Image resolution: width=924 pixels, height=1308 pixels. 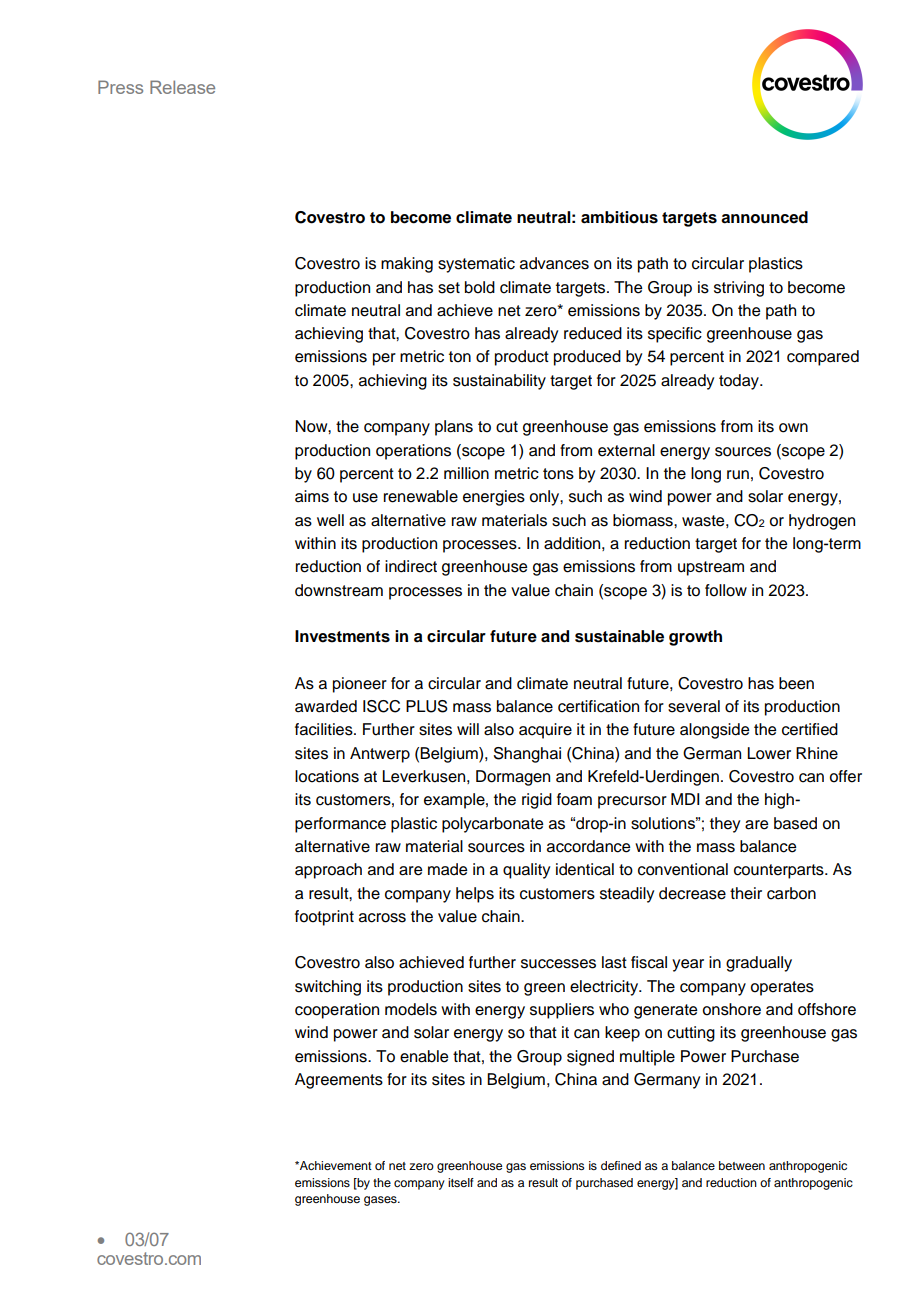 What do you see at coordinates (742, 1165) in the screenshot?
I see `between` at bounding box center [742, 1165].
